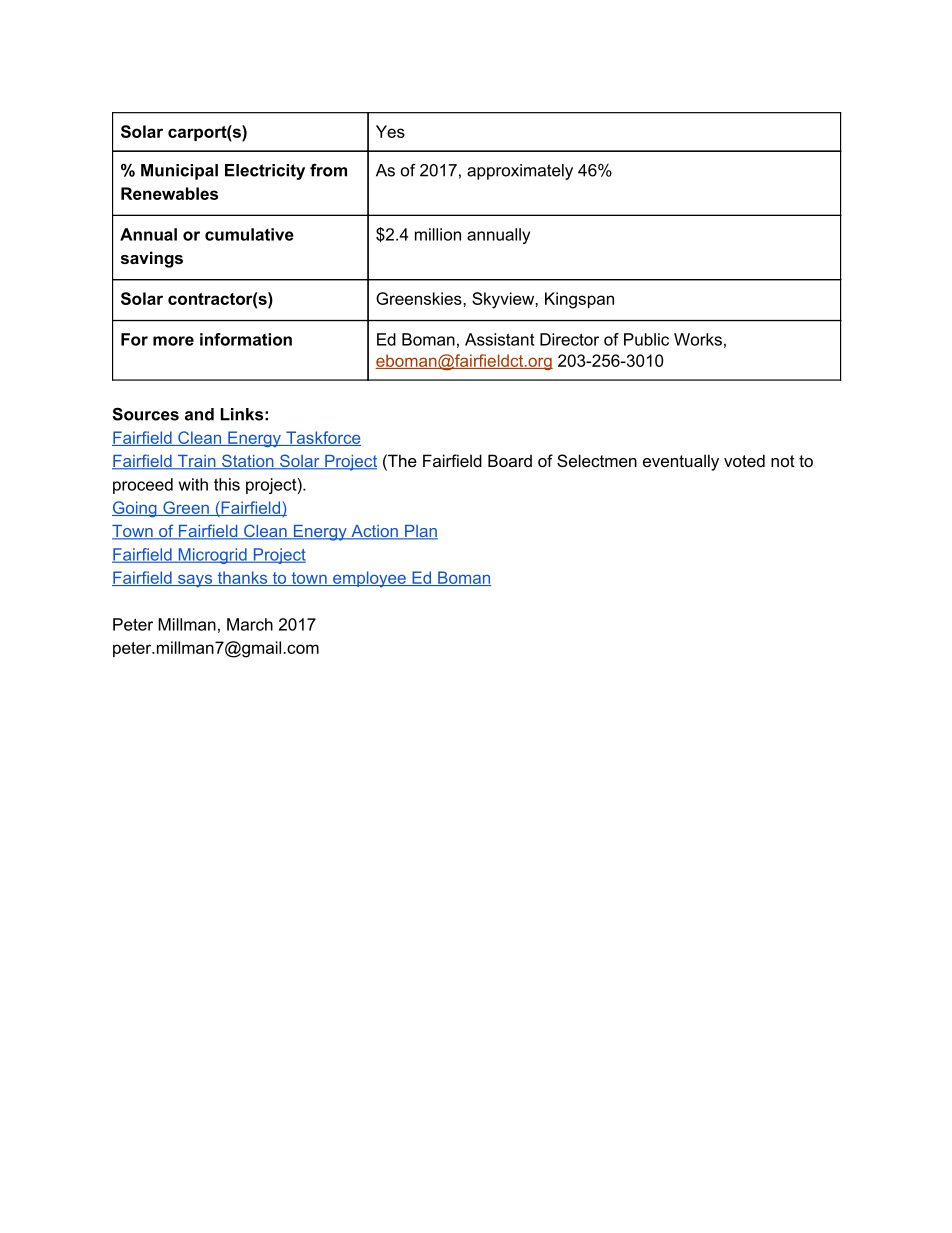 Image resolution: width=952 pixels, height=1233 pixels. What do you see at coordinates (420, 532) in the screenshot?
I see `Plan` at bounding box center [420, 532].
